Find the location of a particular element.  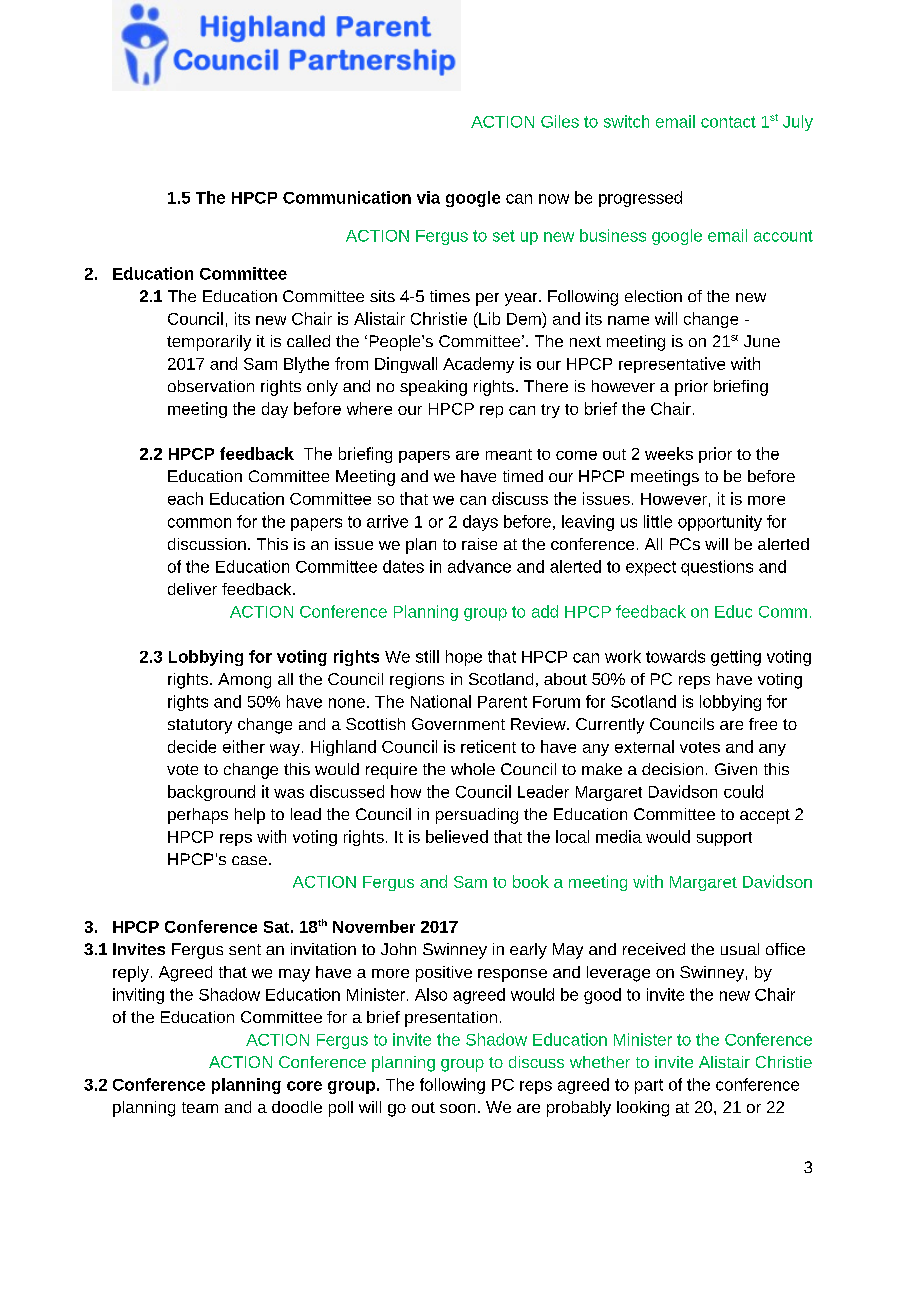

soon is located at coordinates (457, 1108).
